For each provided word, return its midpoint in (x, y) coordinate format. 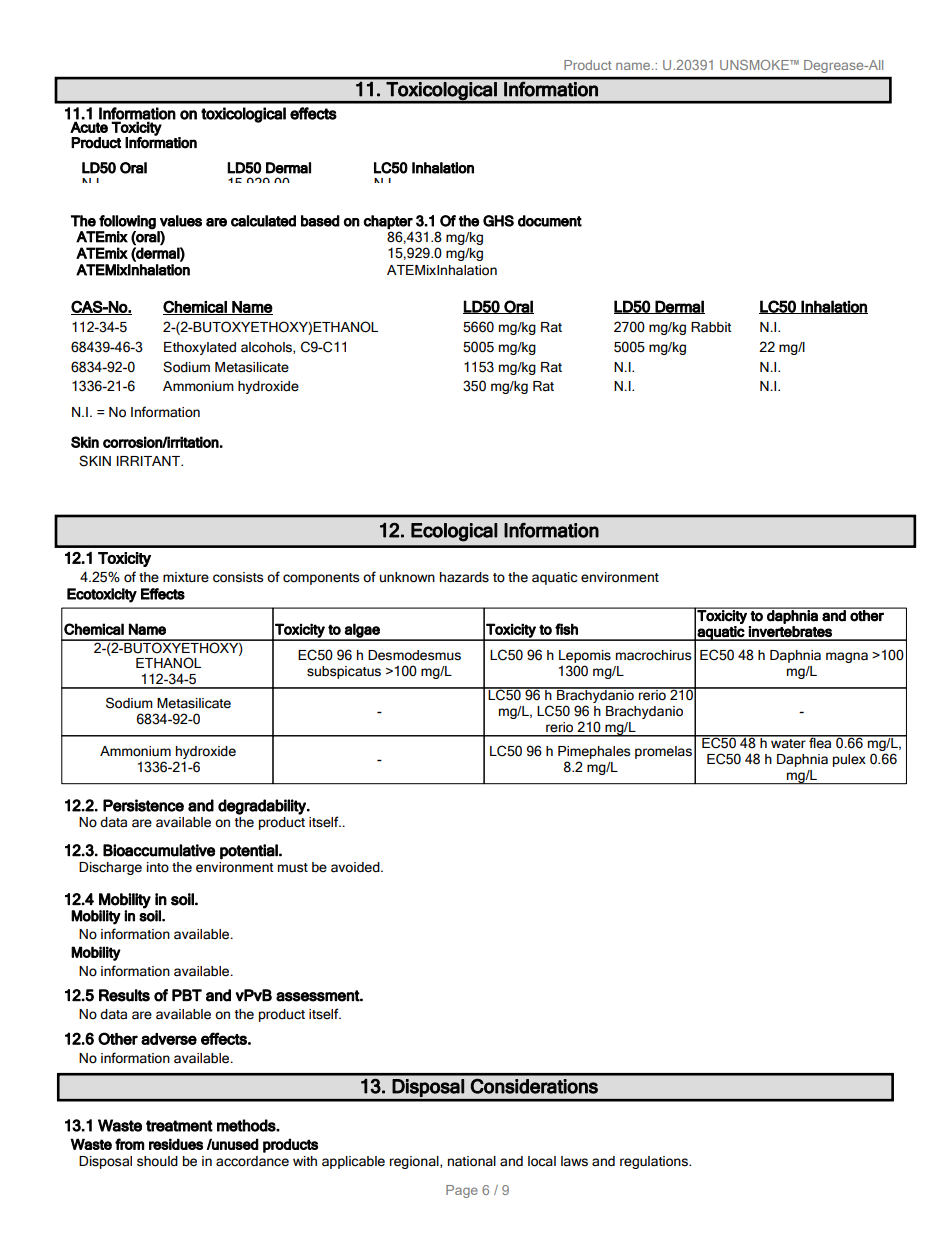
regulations (655, 1162)
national (472, 1161)
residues (176, 1144)
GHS (498, 221)
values (181, 221)
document (550, 221)
